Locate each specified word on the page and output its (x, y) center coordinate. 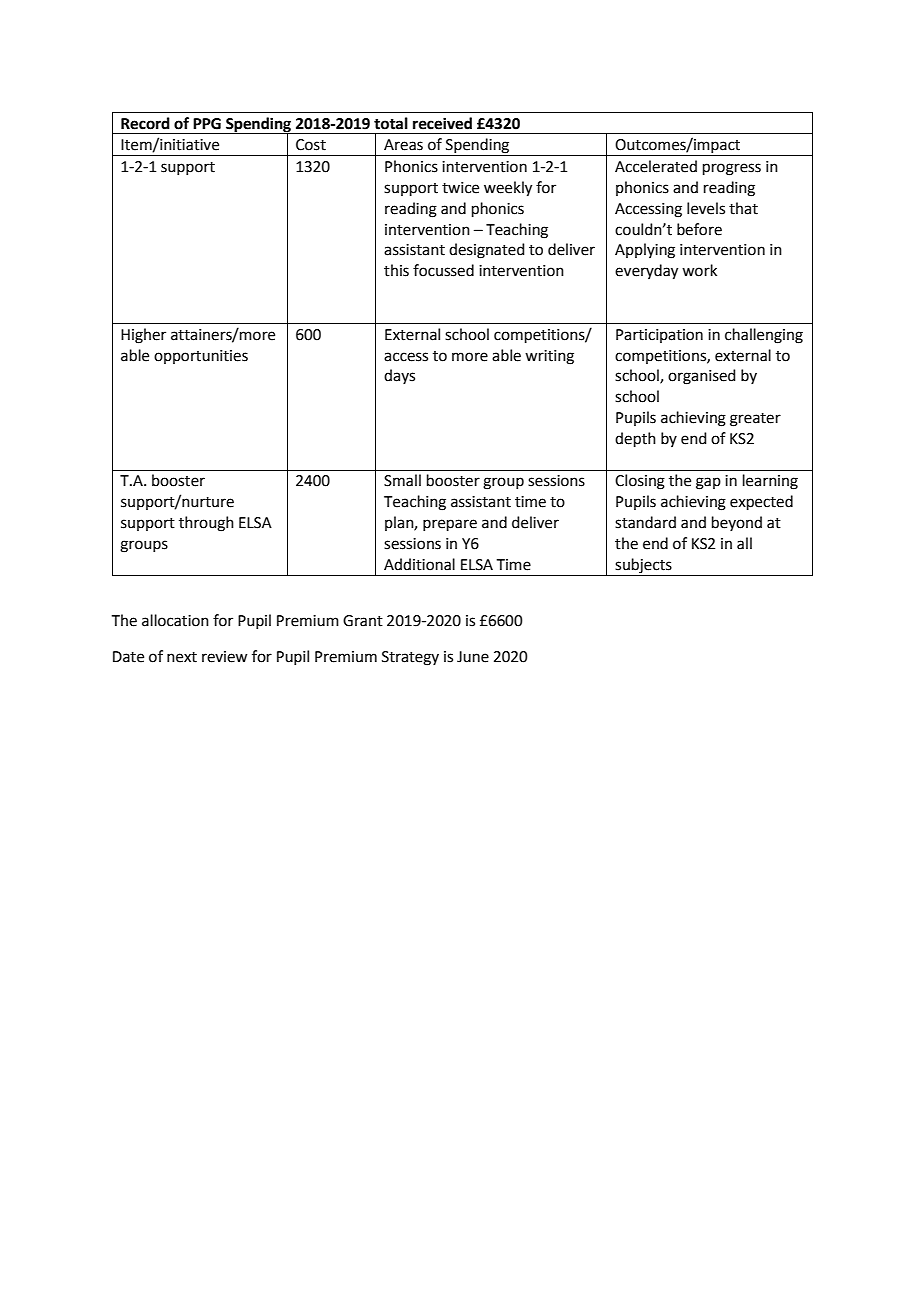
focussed (443, 270)
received (442, 123)
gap (708, 483)
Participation (659, 336)
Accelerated (656, 166)
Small (402, 480)
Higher (143, 336)
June (473, 657)
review (224, 657)
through (206, 524)
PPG (207, 124)
